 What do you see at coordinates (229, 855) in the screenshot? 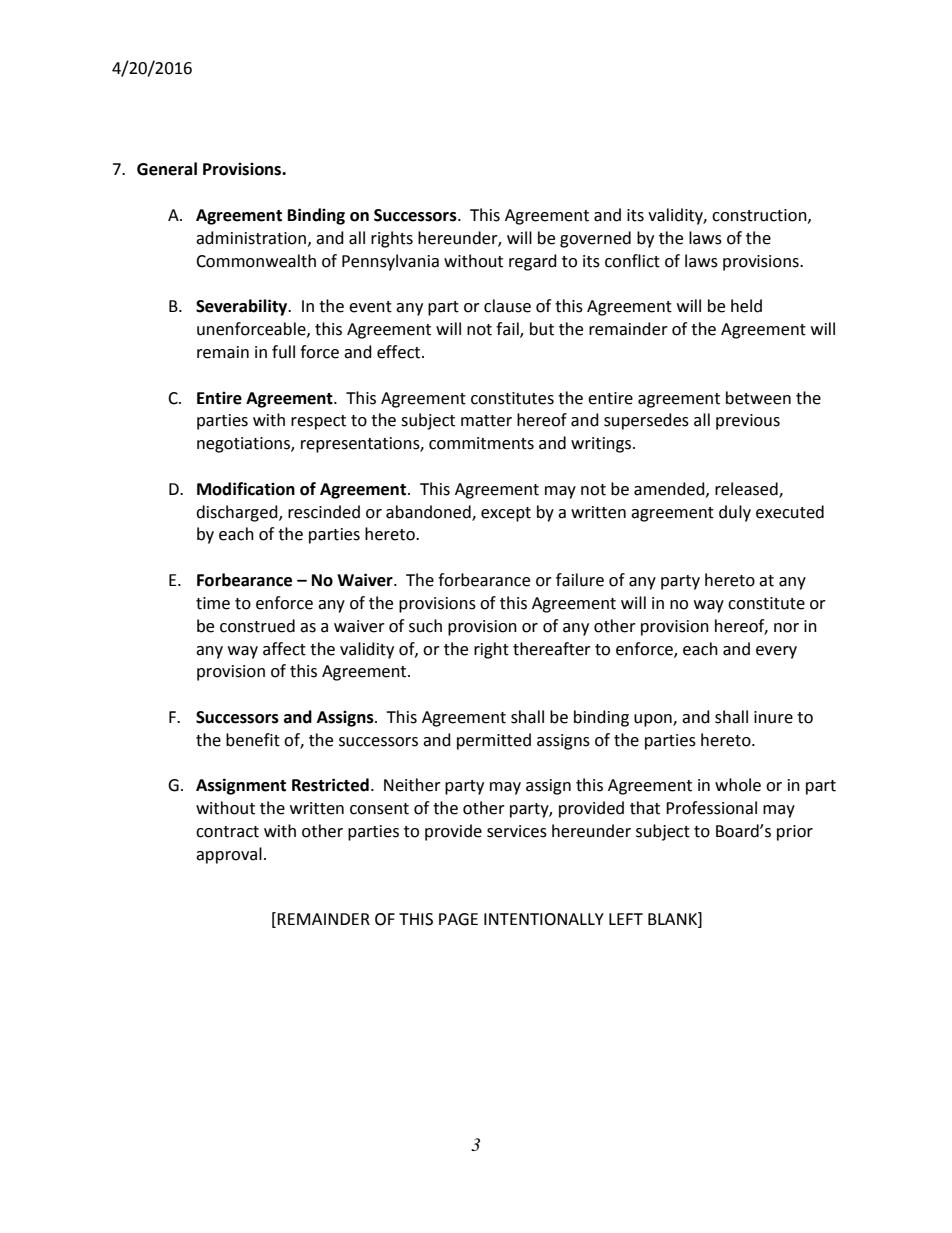
I see `approval` at bounding box center [229, 855].
